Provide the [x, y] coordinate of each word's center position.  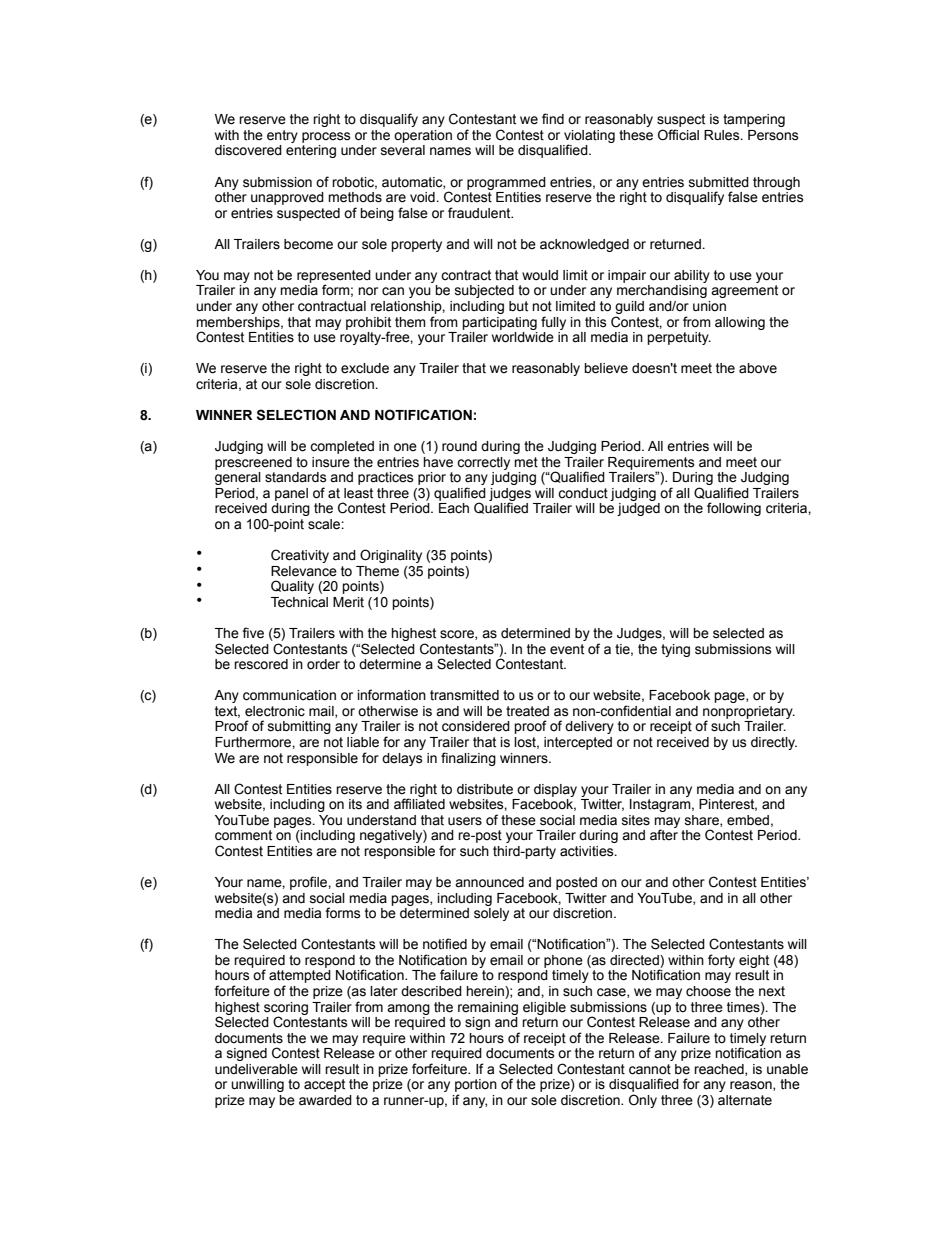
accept [324, 1085]
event [567, 649]
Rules [723, 135]
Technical [299, 602]
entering [311, 151]
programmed [506, 183]
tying [675, 650]
